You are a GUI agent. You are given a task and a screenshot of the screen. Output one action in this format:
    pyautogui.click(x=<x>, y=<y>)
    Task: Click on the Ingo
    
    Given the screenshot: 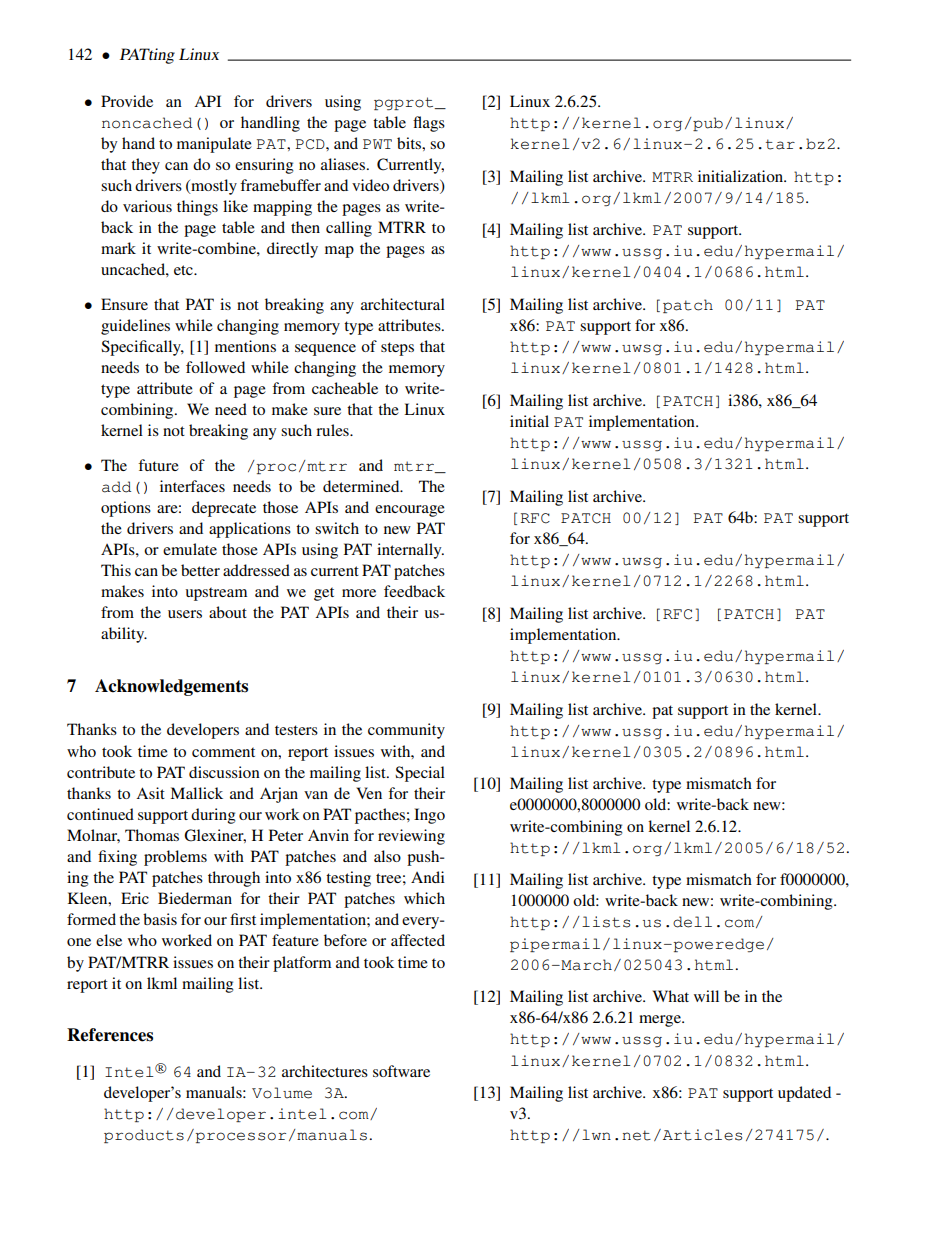 What is the action you would take?
    pyautogui.click(x=429, y=816)
